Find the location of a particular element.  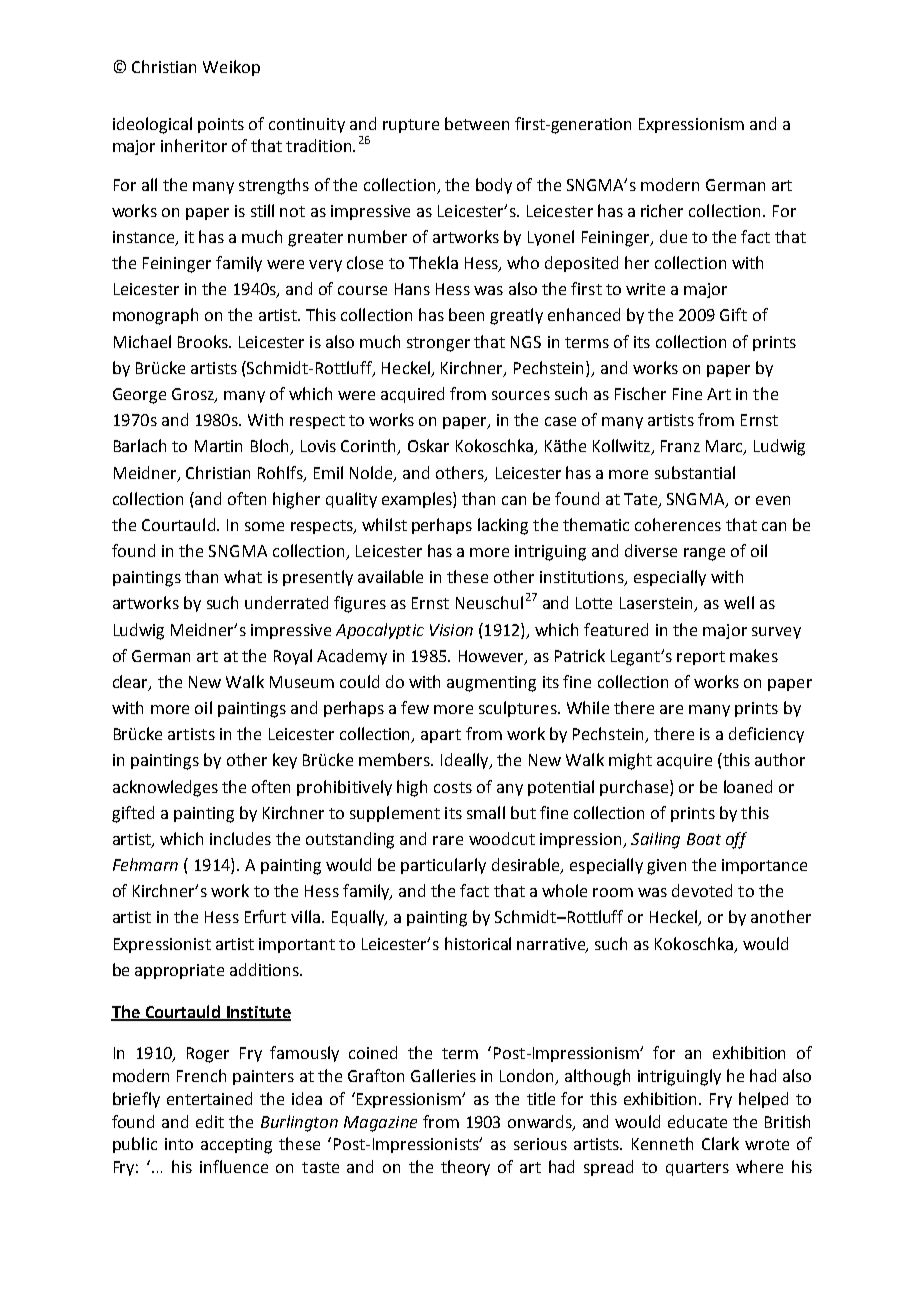

Vision is located at coordinates (451, 630).
